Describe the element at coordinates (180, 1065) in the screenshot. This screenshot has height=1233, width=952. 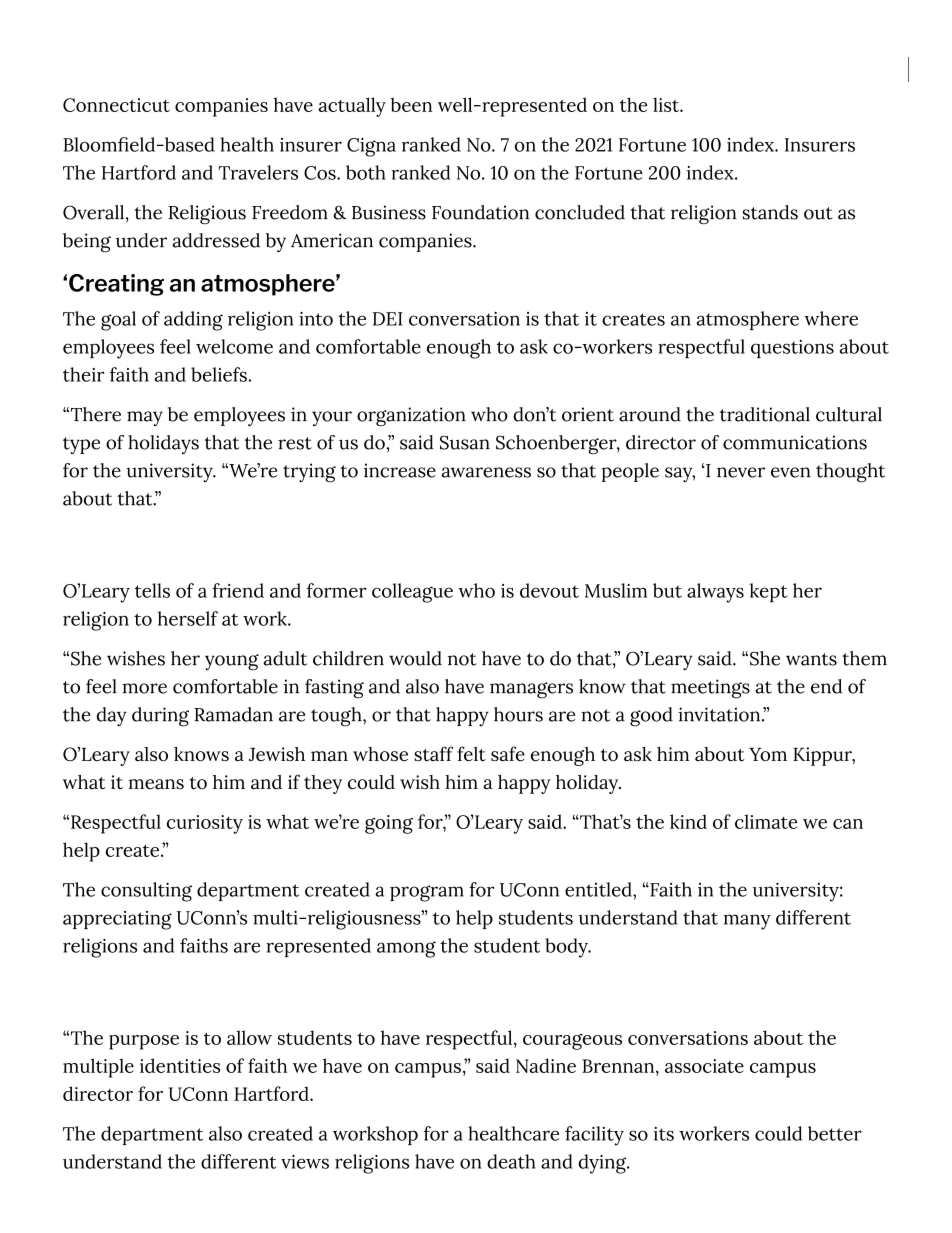
I see `identities` at that location.
